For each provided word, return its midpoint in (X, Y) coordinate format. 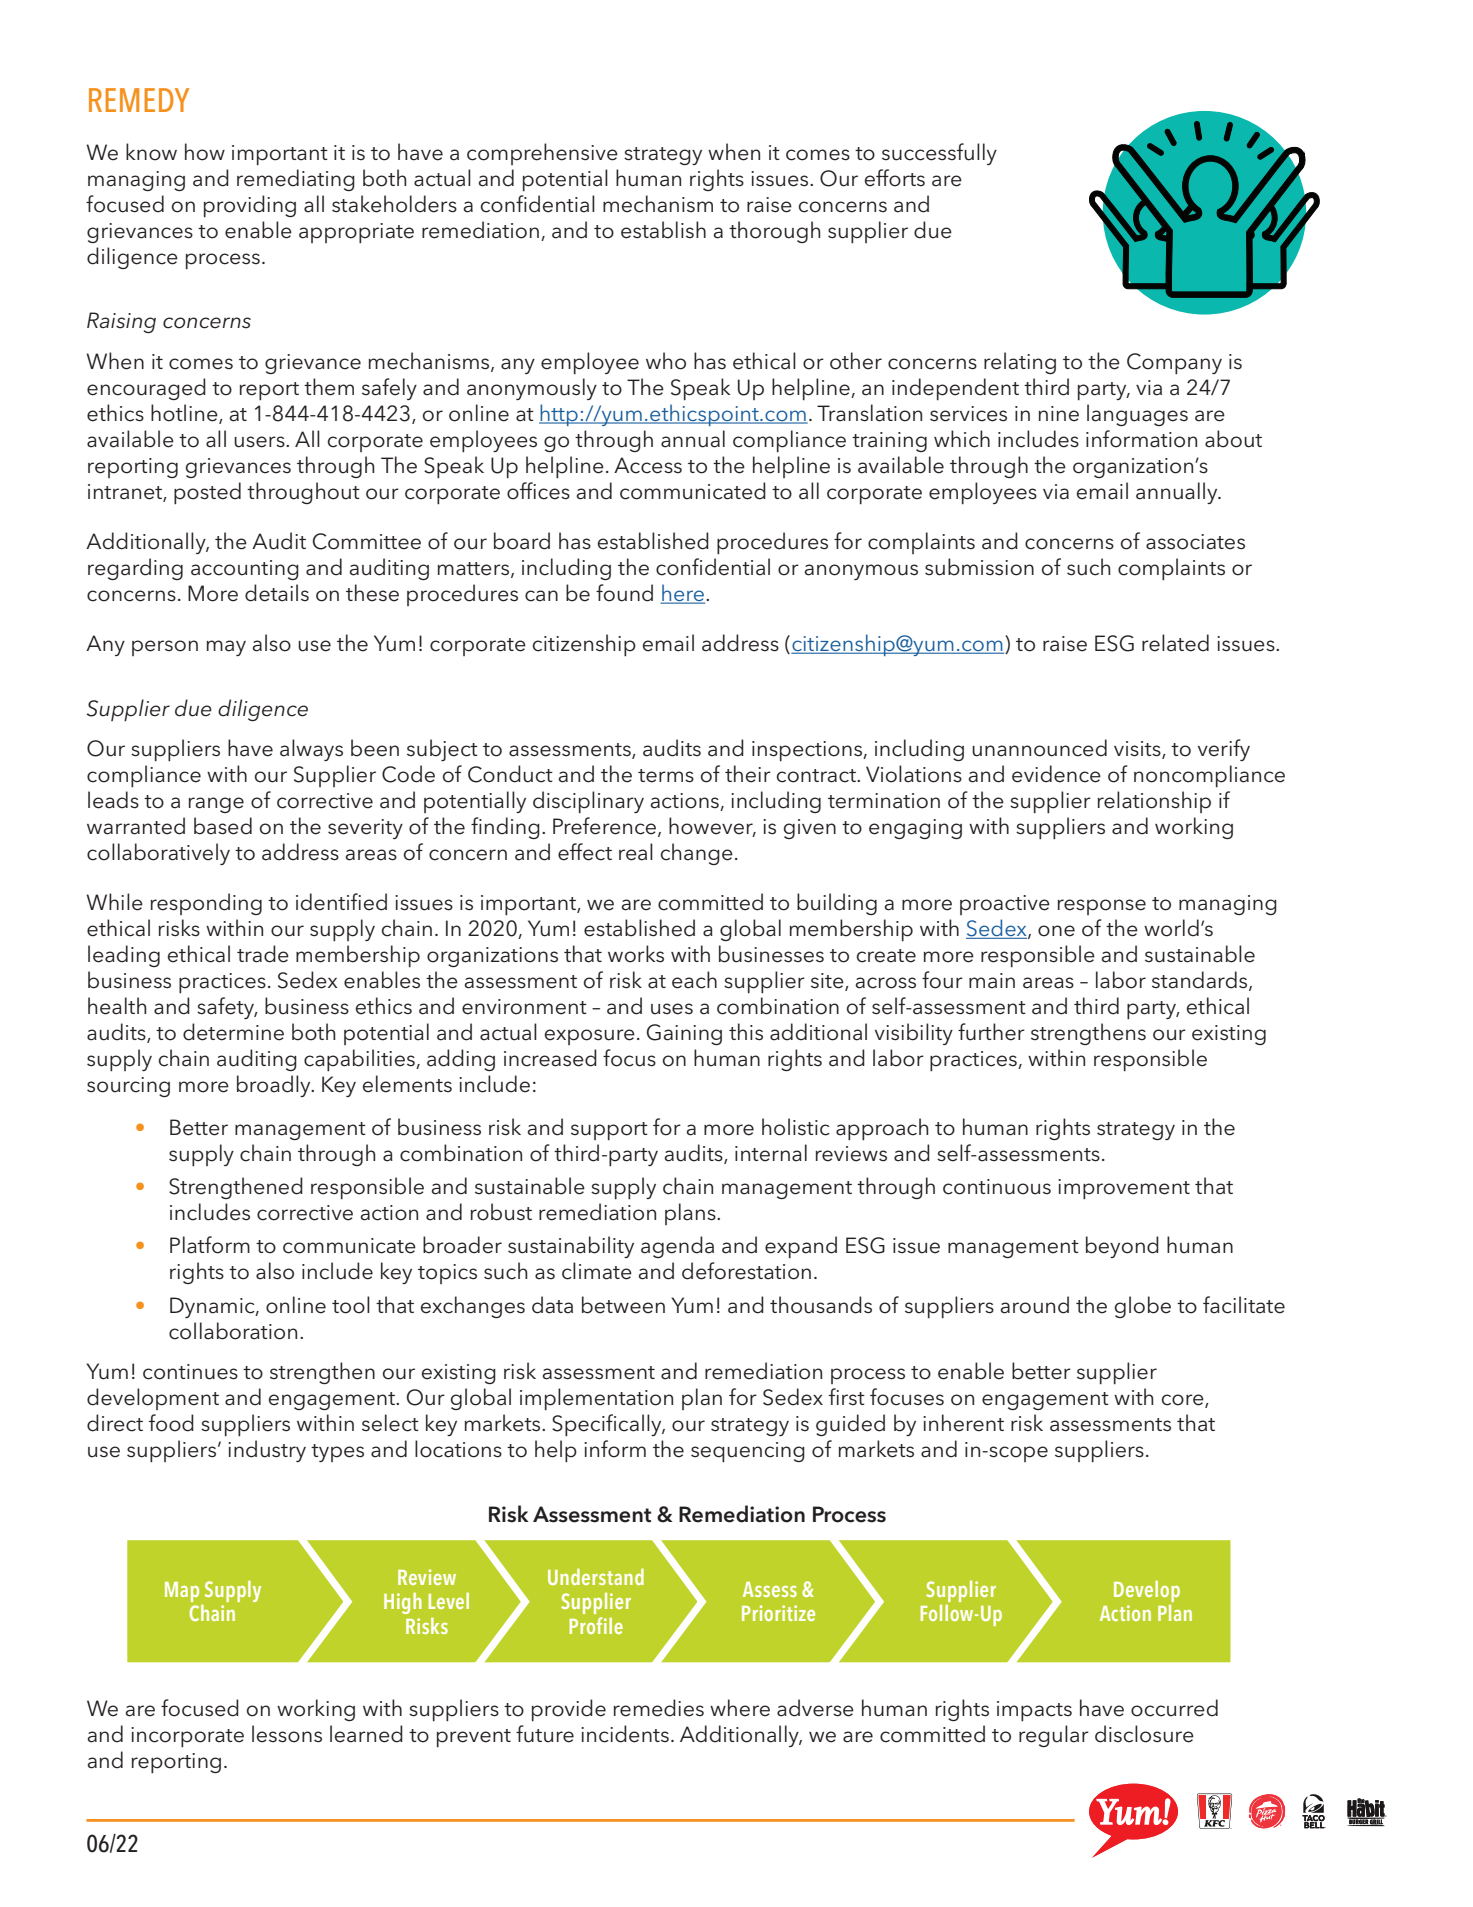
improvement (1124, 1189)
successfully (939, 154)
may (226, 648)
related (1175, 643)
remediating (296, 180)
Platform (210, 1245)
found (624, 593)
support (609, 1131)
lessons (287, 1734)
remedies (658, 1708)
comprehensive (542, 154)
